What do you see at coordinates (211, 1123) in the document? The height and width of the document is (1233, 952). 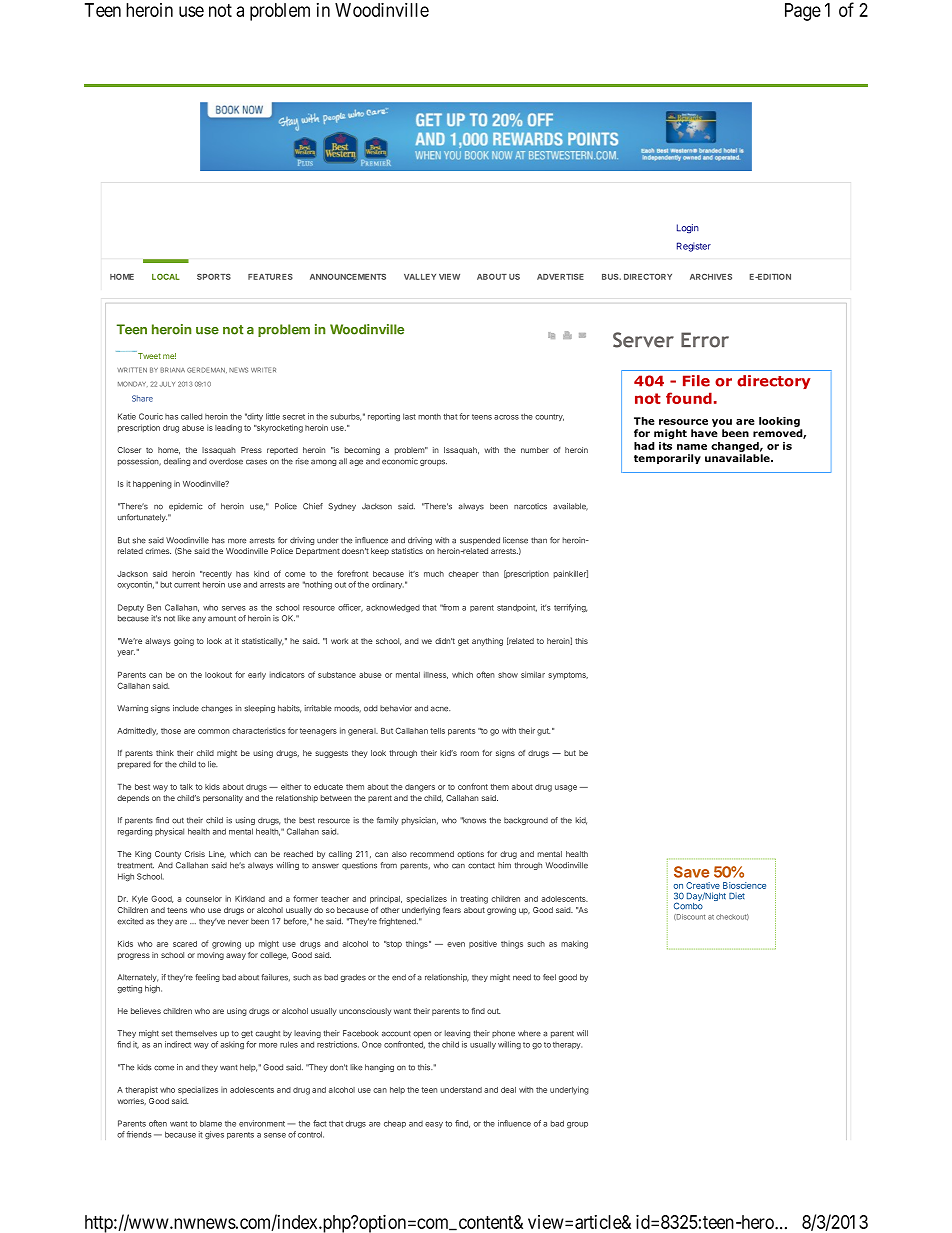 I see `blame` at bounding box center [211, 1123].
